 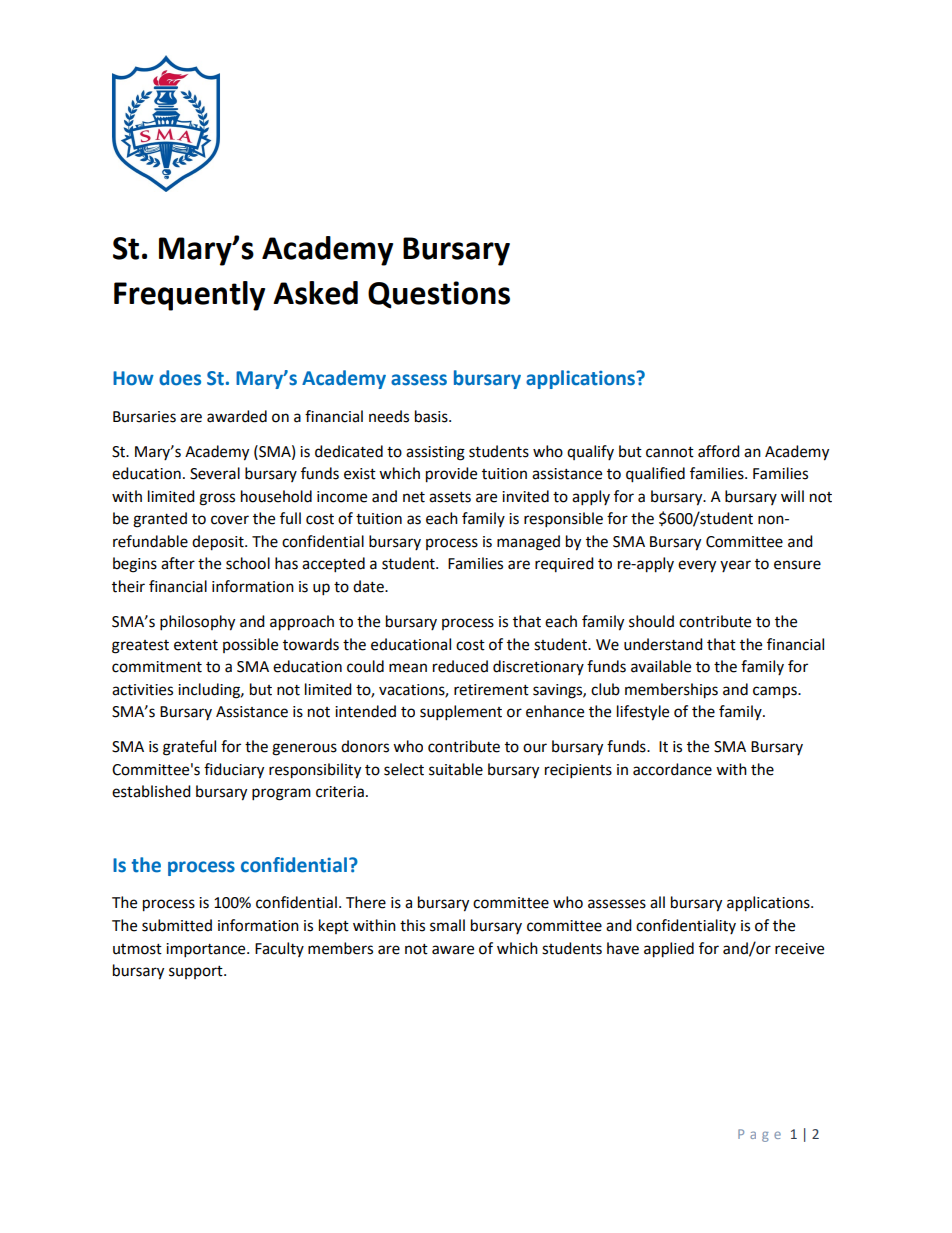 I want to click on Questions, so click(x=439, y=295).
